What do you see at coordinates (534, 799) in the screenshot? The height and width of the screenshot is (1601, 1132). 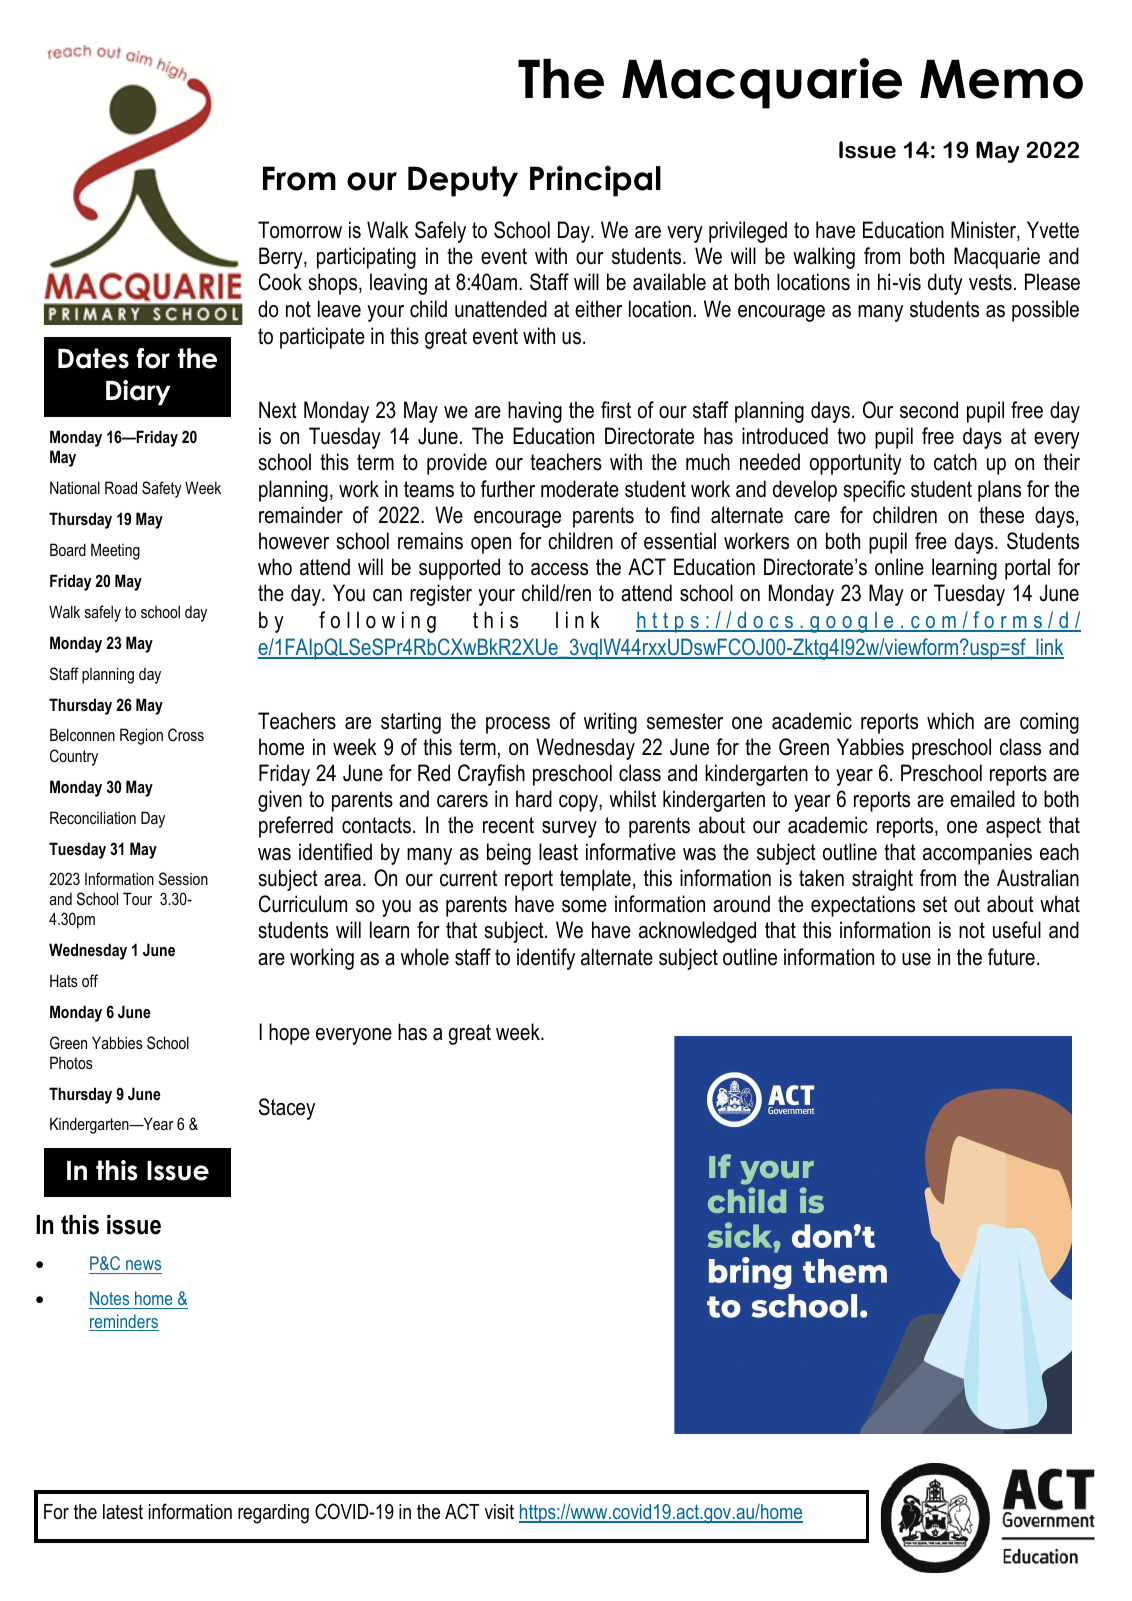 I see `hard` at bounding box center [534, 799].
